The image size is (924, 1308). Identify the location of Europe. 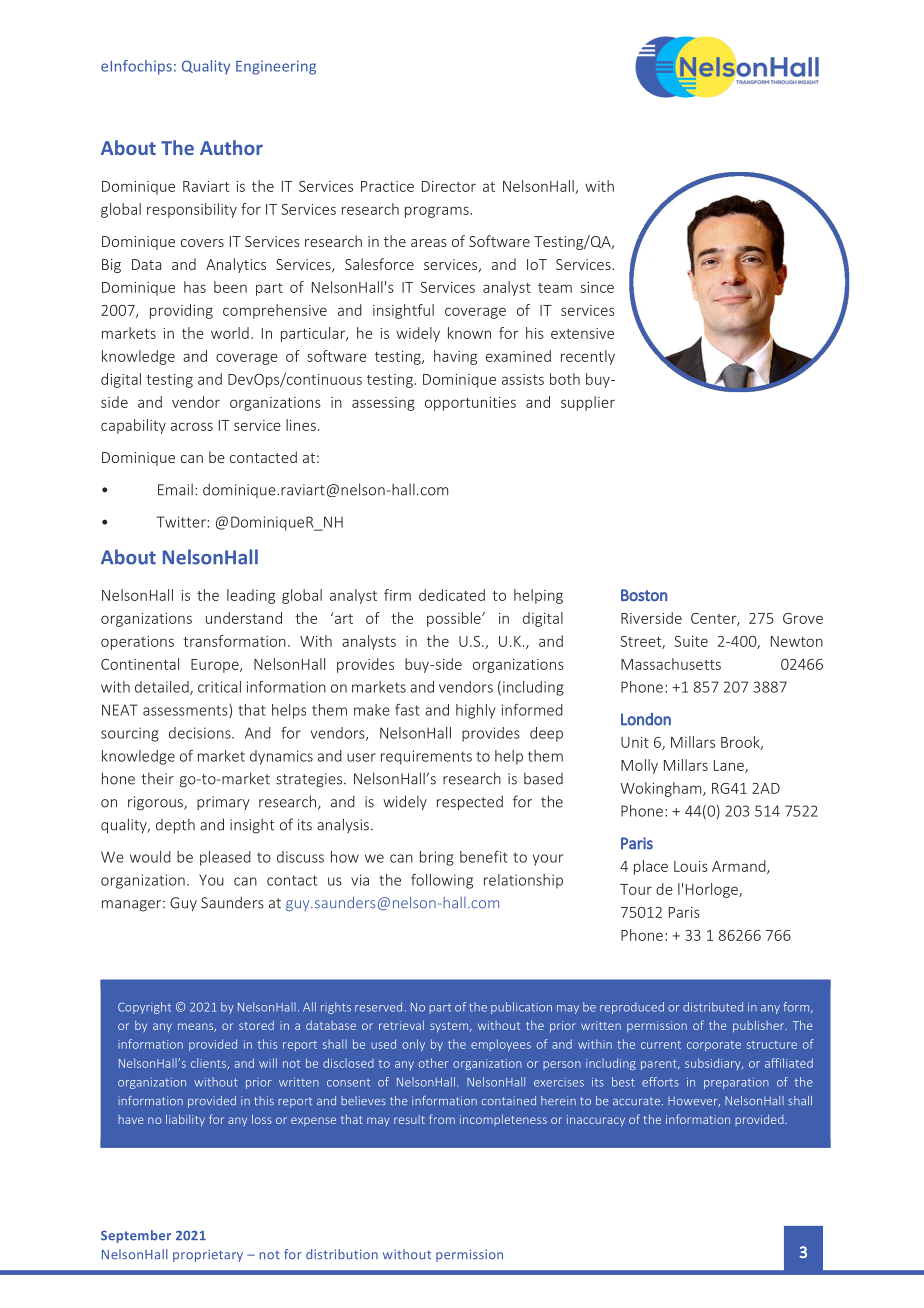
(216, 666).
